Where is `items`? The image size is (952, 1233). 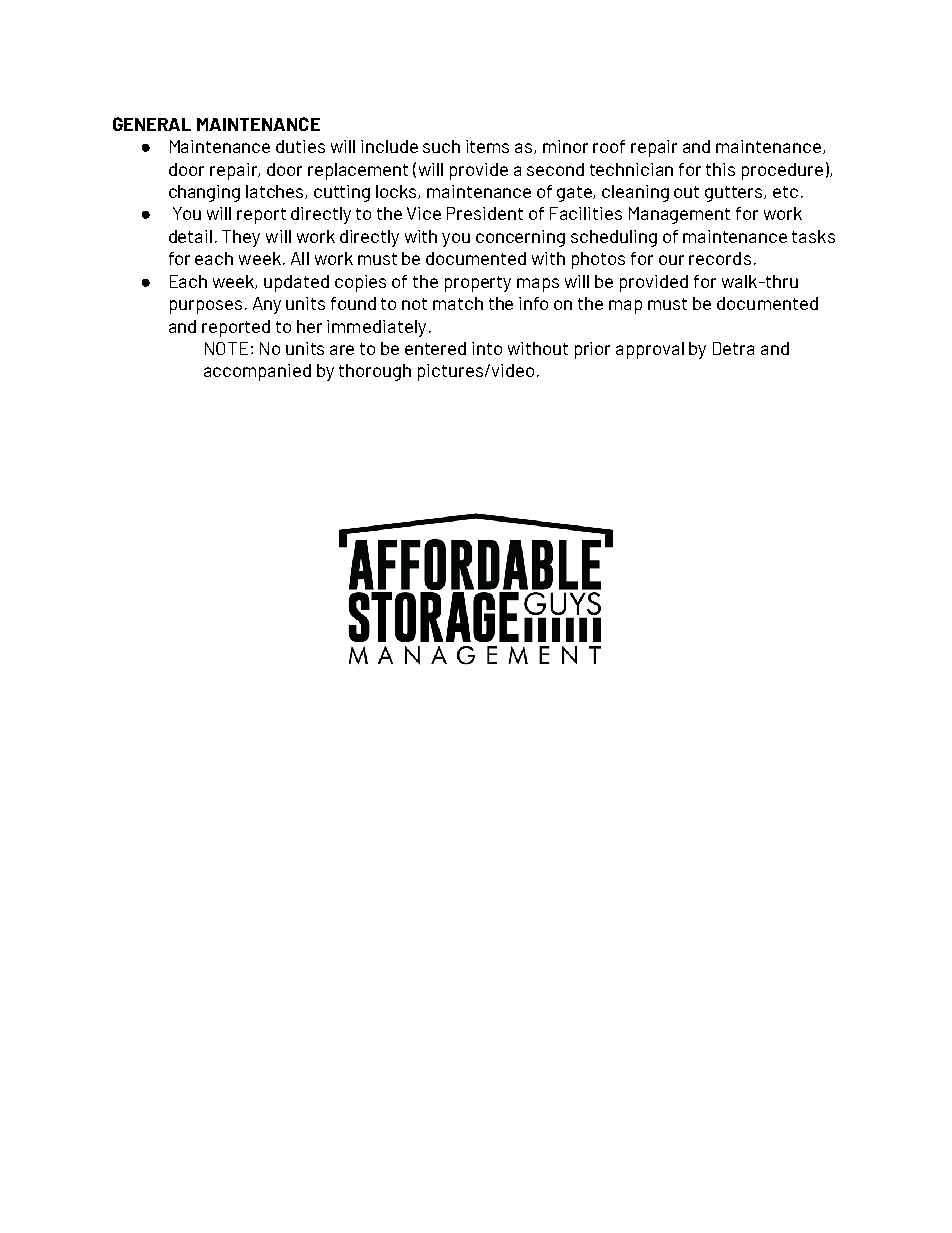
items is located at coordinates (487, 146).
